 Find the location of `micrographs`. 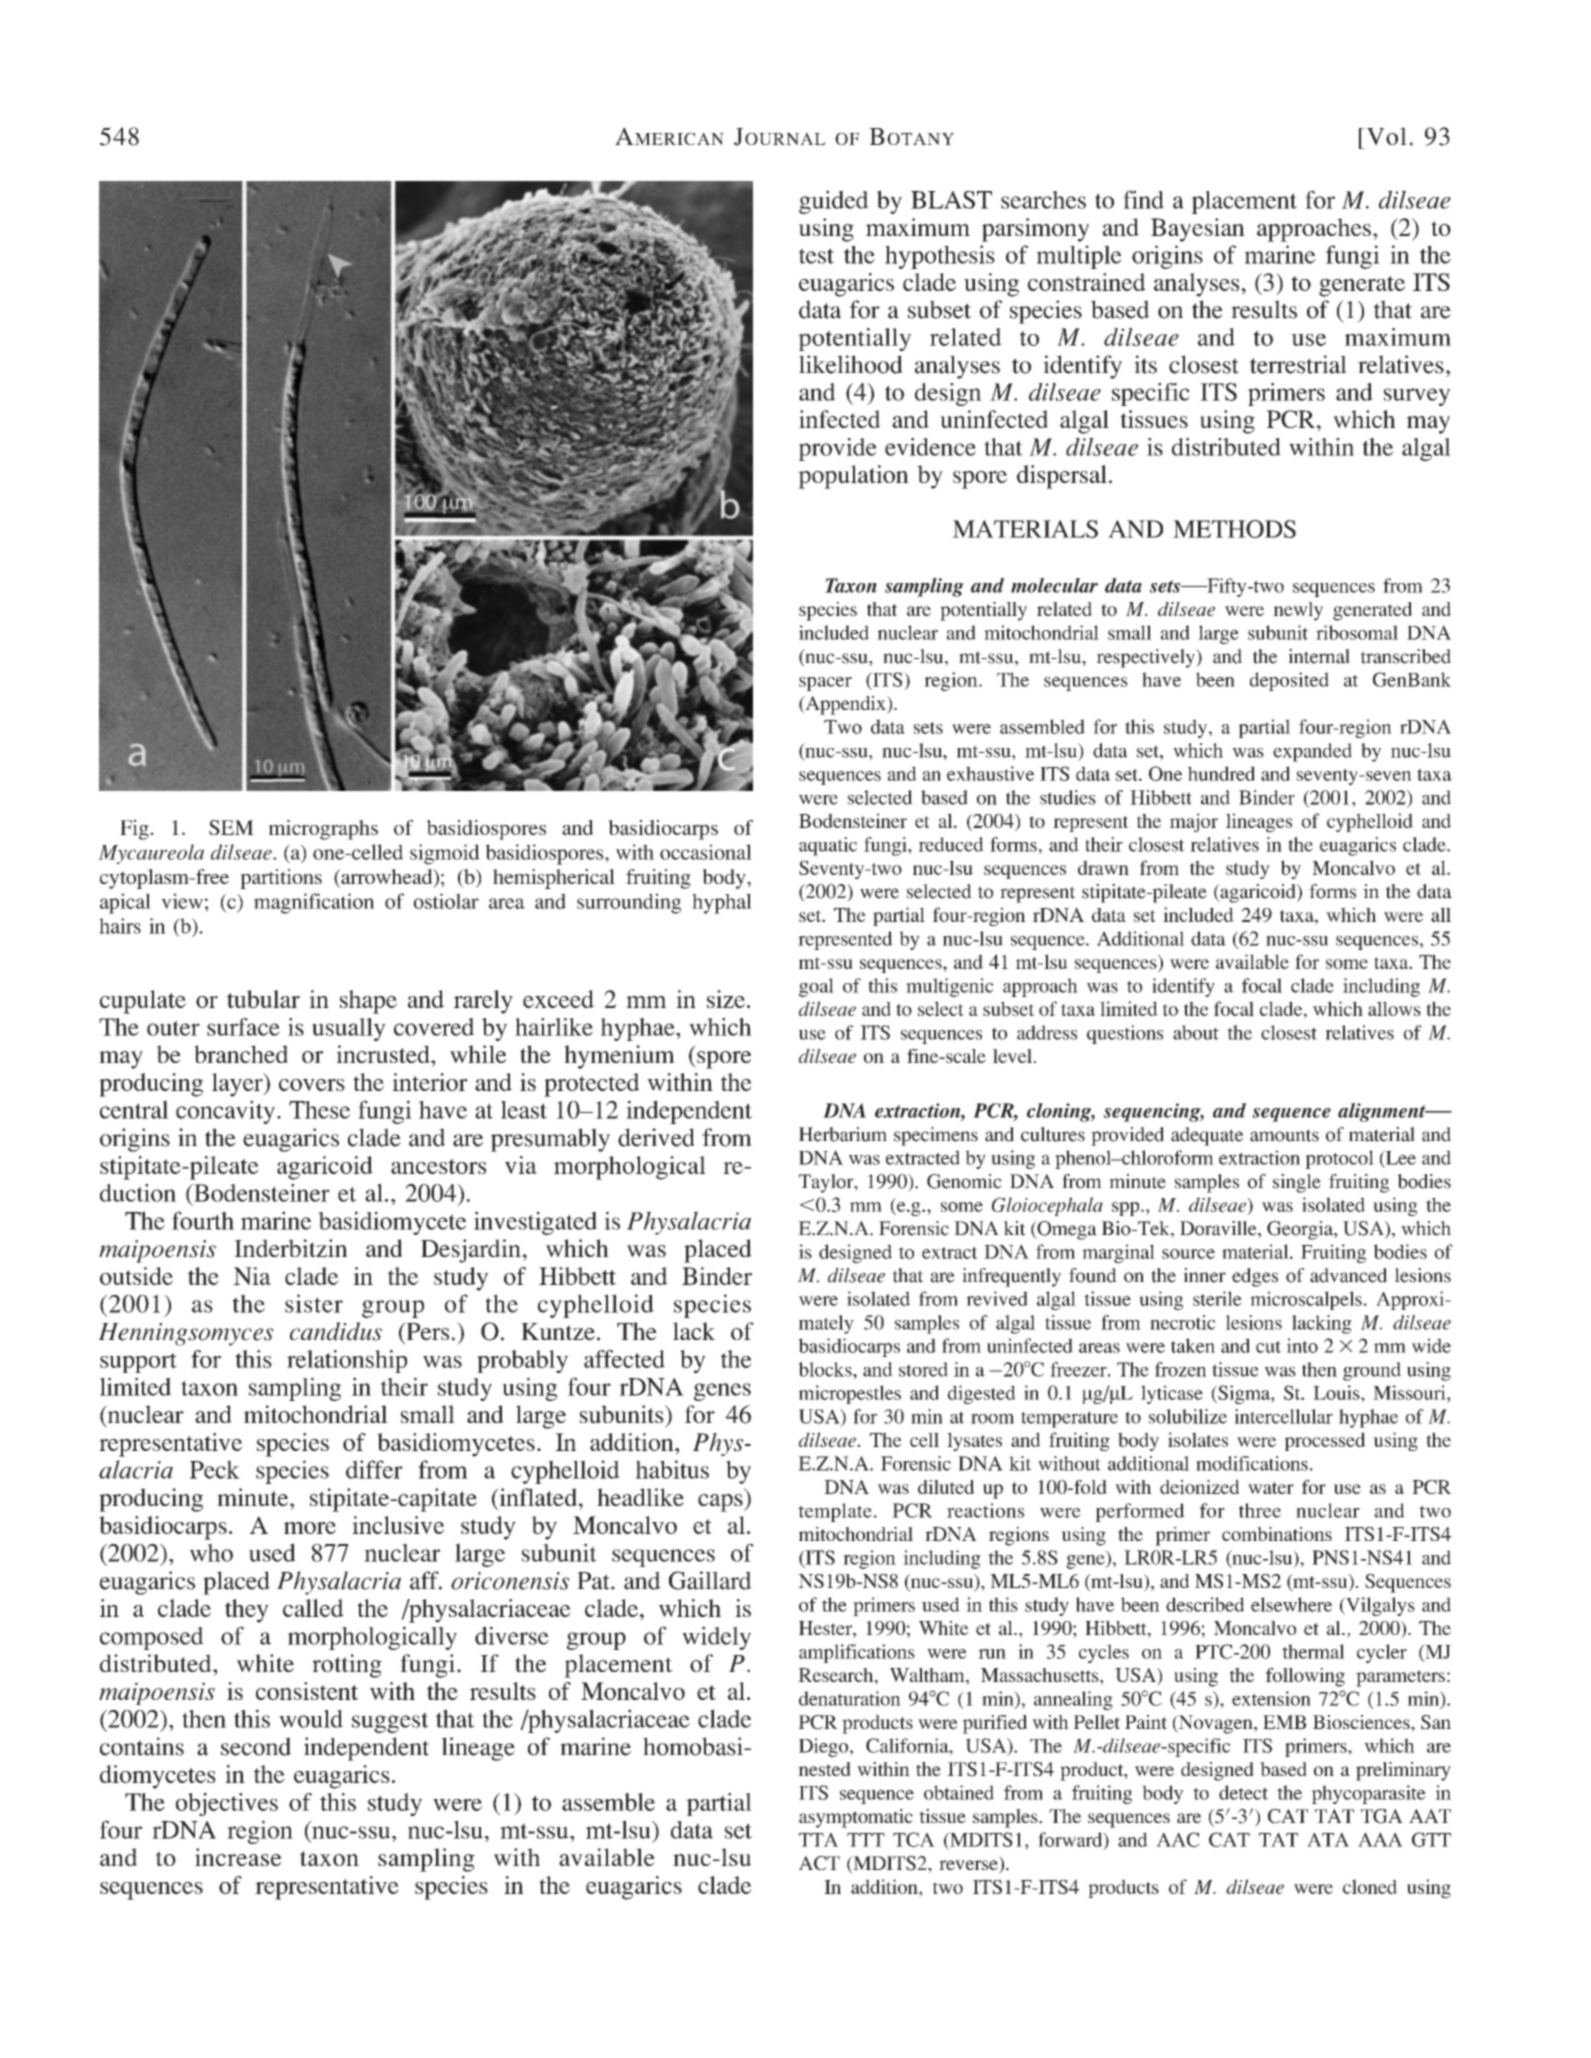

micrographs is located at coordinates (323, 830).
